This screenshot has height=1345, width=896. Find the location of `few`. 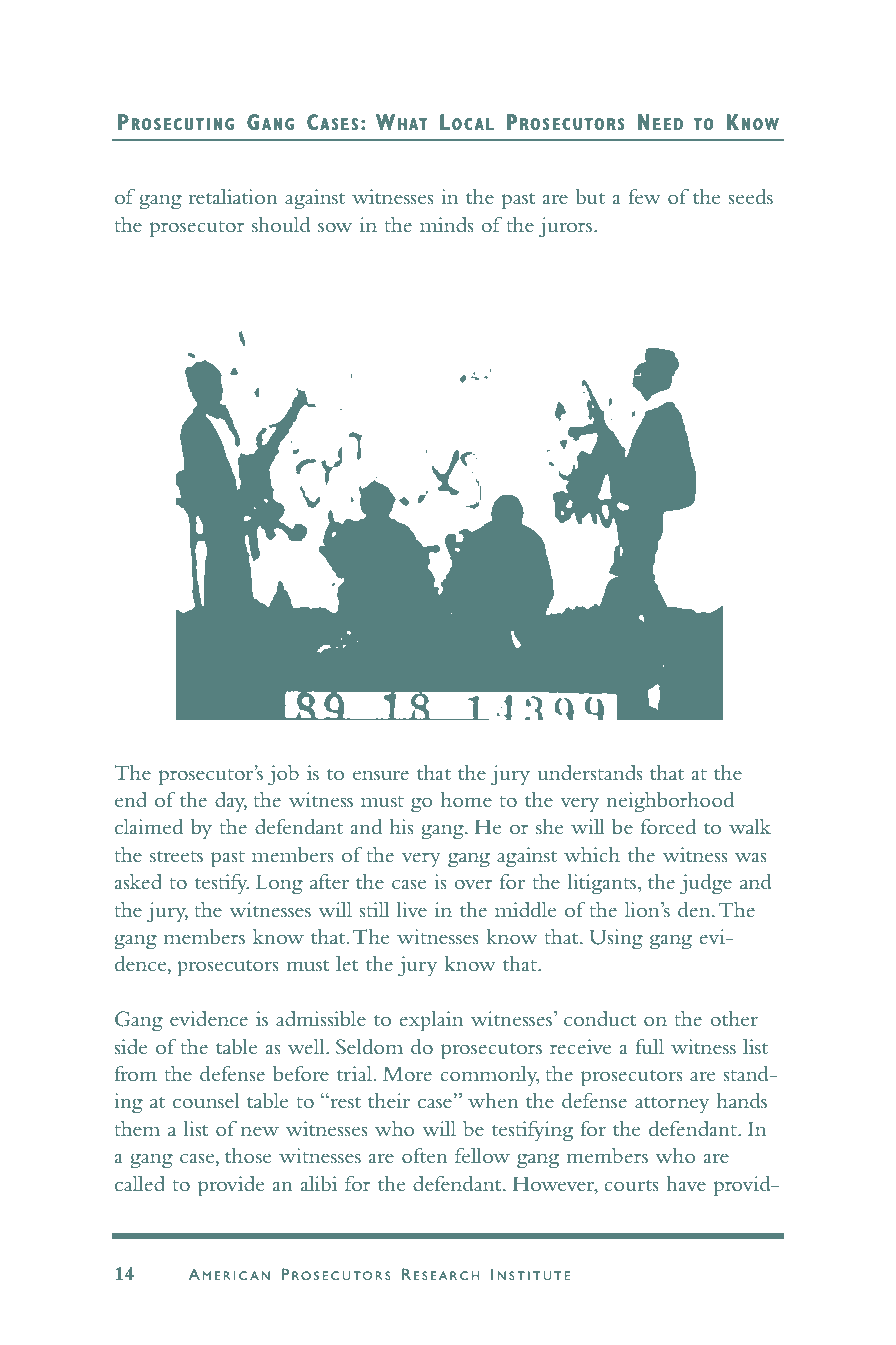

few is located at coordinates (644, 196).
